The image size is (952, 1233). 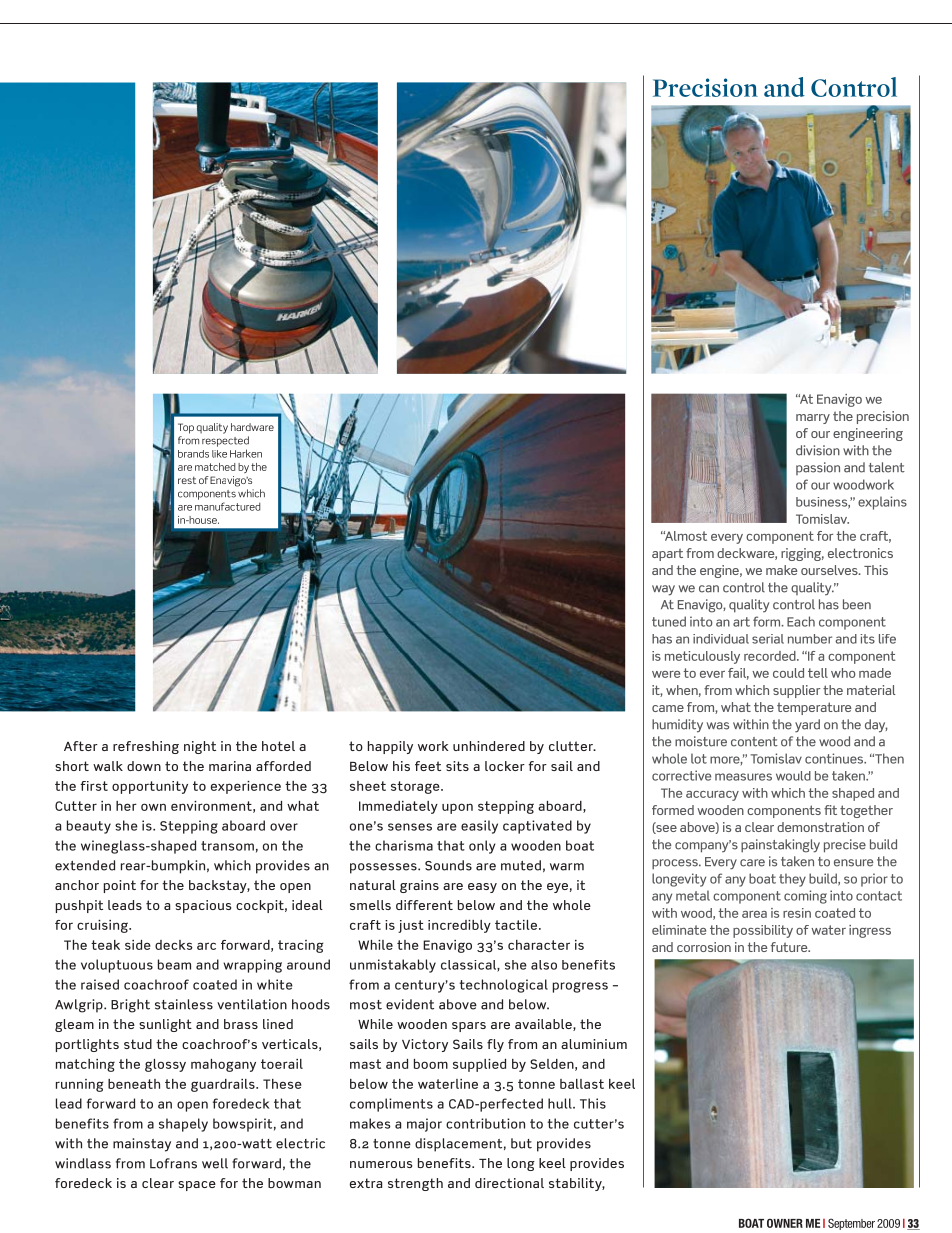 What do you see at coordinates (509, 1183) in the image?
I see `directional` at bounding box center [509, 1183].
